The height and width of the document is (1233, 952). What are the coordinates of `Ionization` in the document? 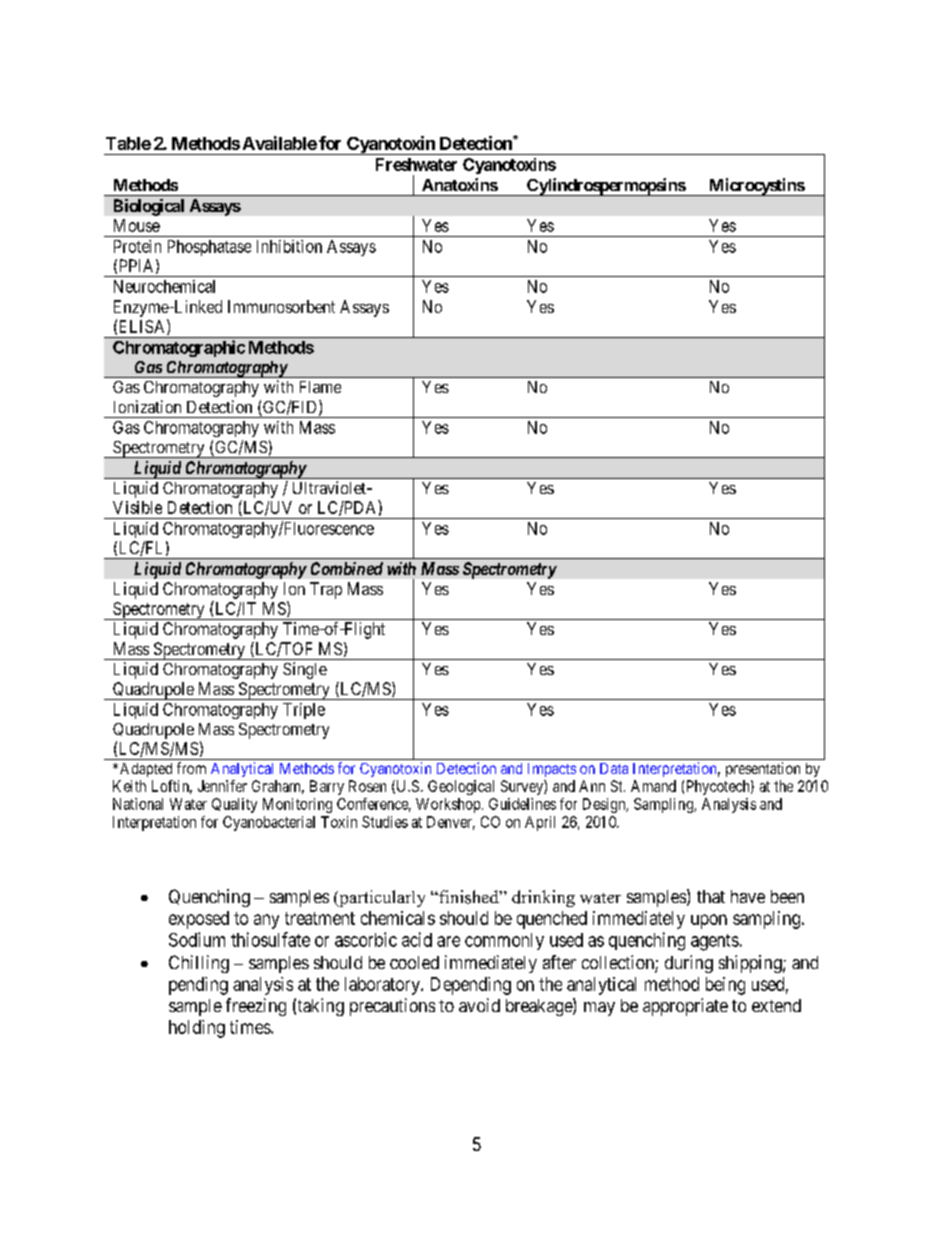 It's located at (147, 406).
